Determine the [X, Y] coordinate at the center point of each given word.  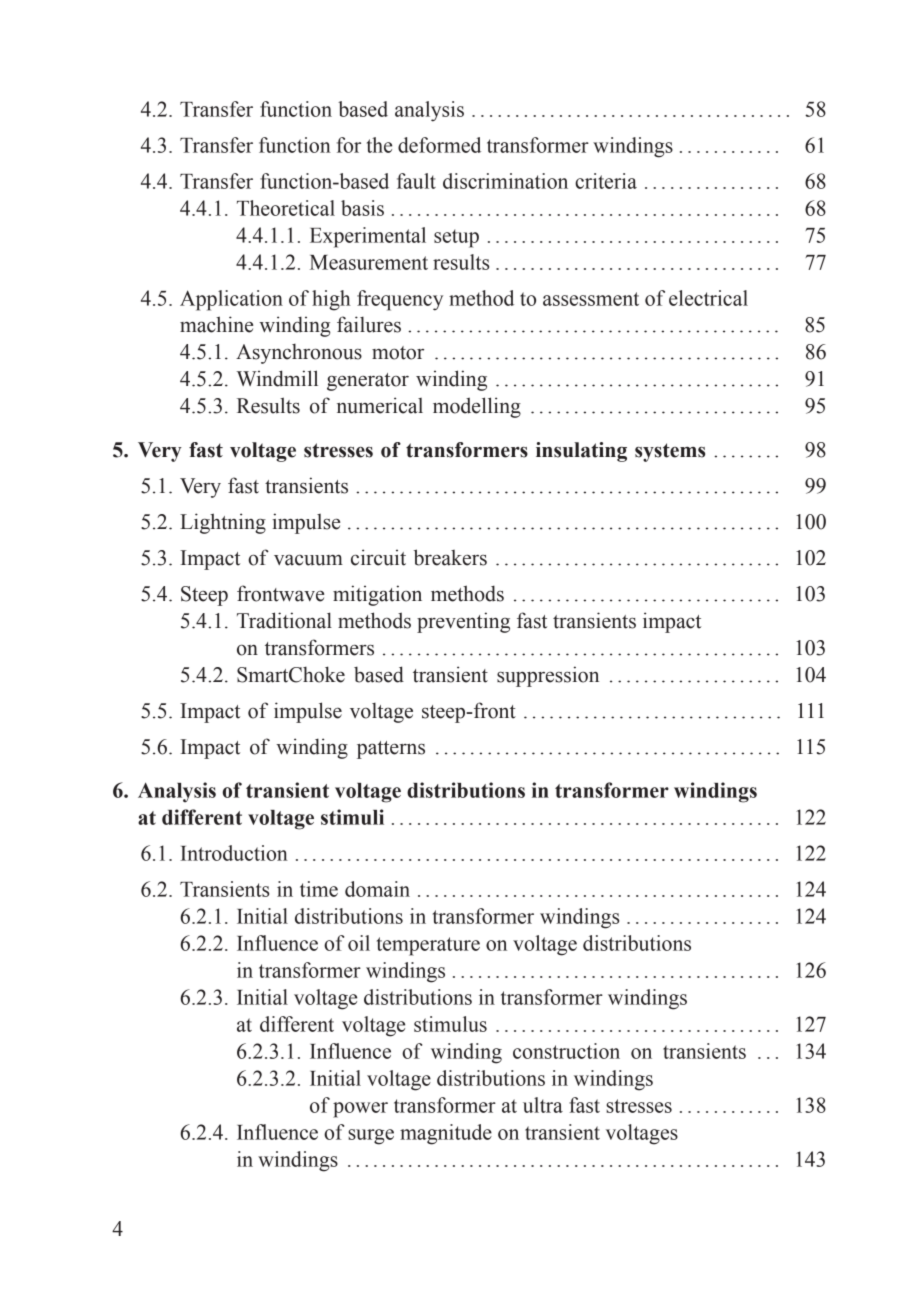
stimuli [352, 817]
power [360, 1110]
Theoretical [286, 208]
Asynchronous [299, 353]
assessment [591, 299]
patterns [391, 750]
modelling [477, 407]
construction [566, 1051]
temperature [428, 946]
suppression [548, 676]
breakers [450, 557]
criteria [606, 181]
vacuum [308, 560]
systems [670, 452]
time [319, 889]
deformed [439, 145]
